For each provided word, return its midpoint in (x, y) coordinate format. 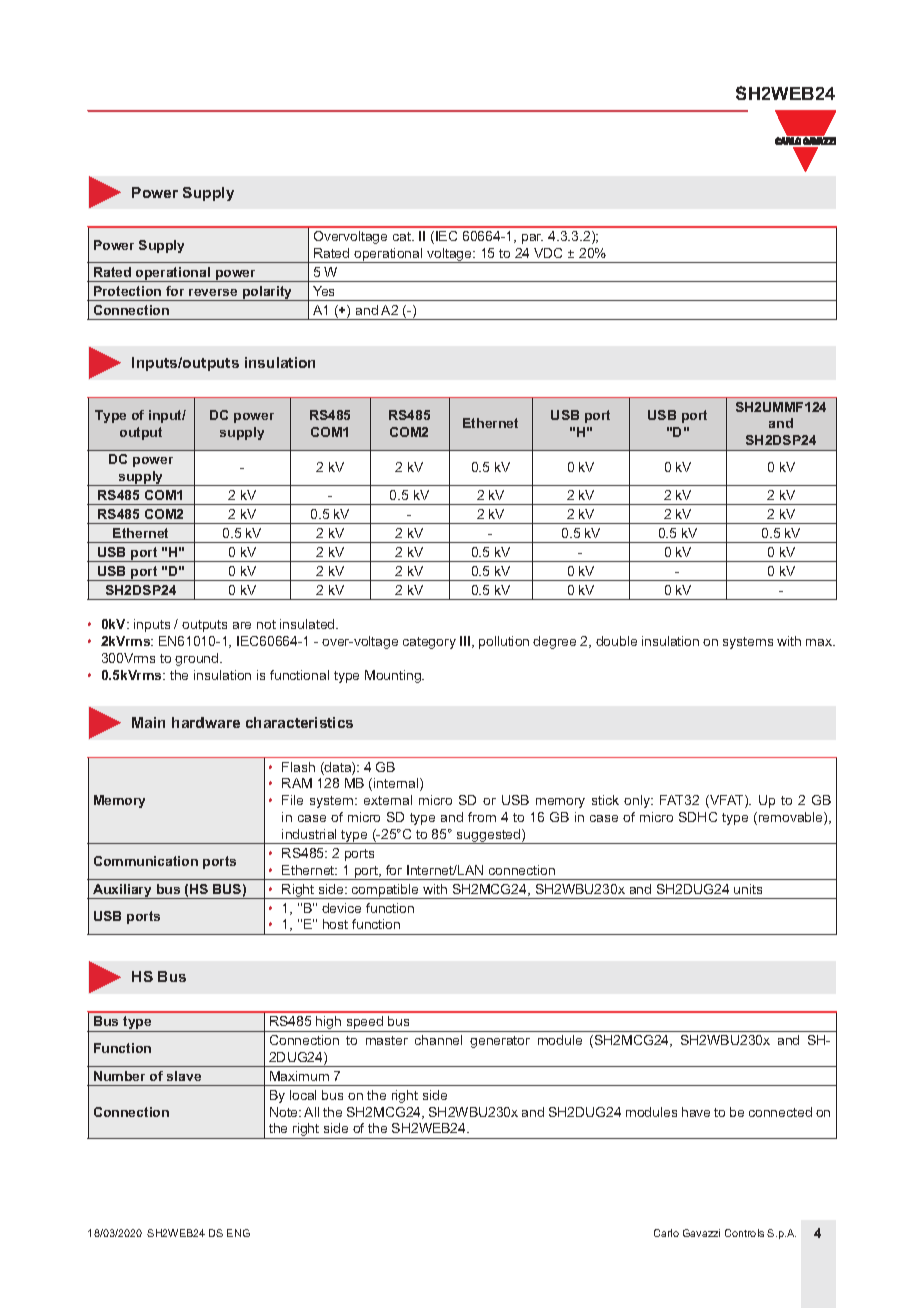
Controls (744, 1233)
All (311, 1112)
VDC (548, 253)
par (532, 239)
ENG (238, 1233)
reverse (213, 292)
